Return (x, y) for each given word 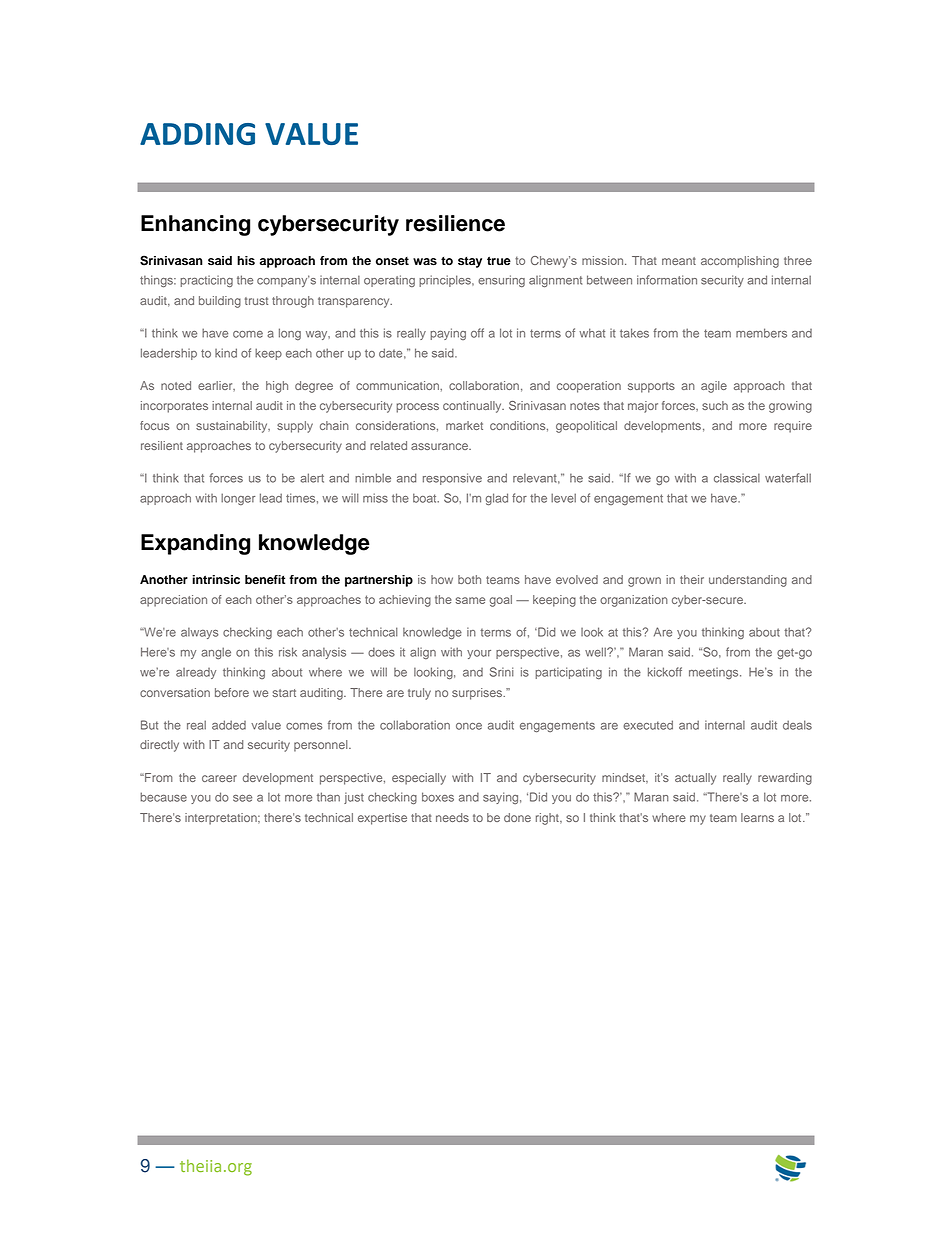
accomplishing (740, 262)
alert (312, 478)
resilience (455, 223)
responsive (452, 479)
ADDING (197, 134)
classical (737, 478)
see (242, 798)
